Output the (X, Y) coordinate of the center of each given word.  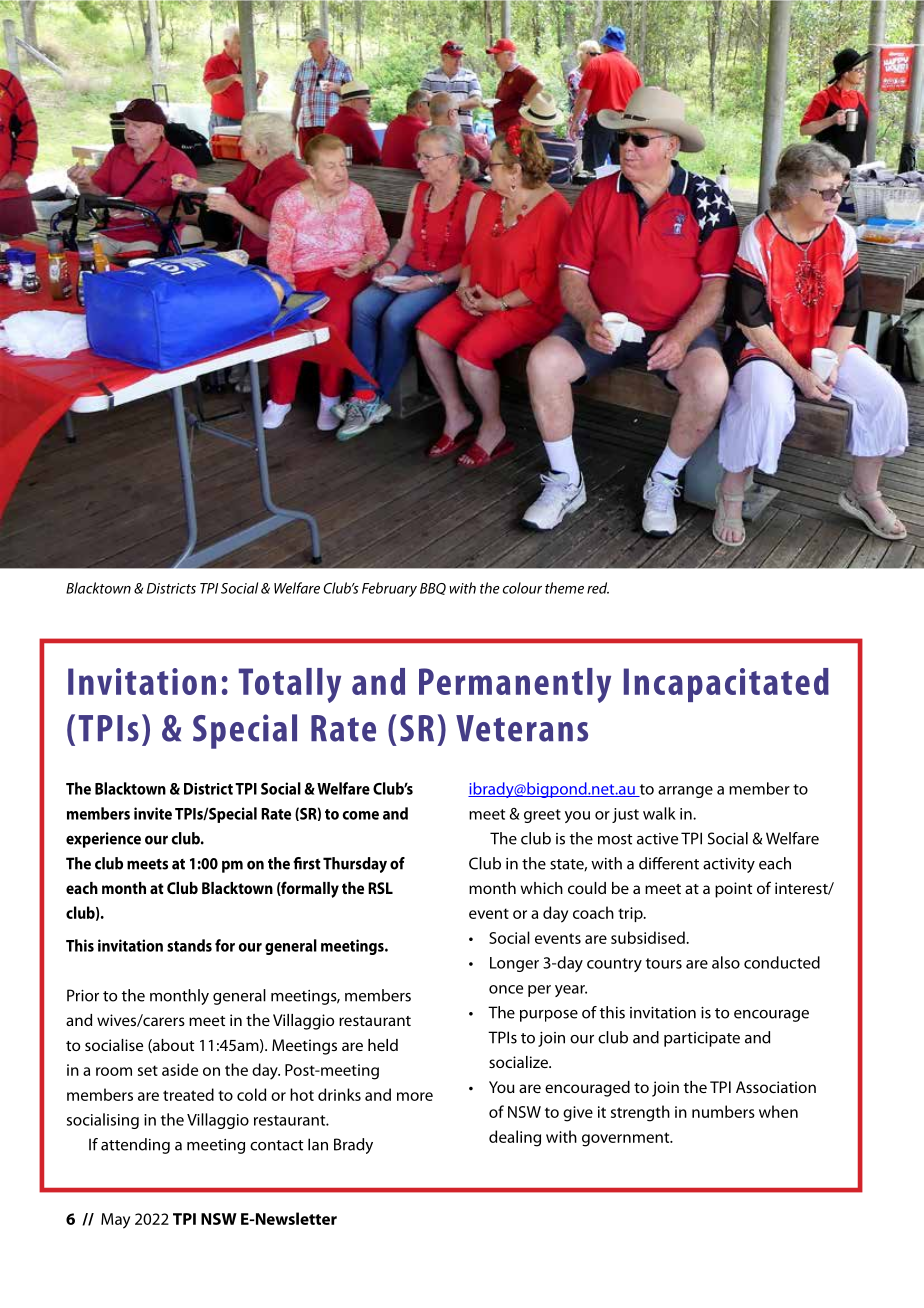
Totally (290, 685)
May (115, 1221)
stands (189, 945)
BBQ (433, 589)
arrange (685, 792)
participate (702, 1039)
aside (180, 1069)
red (598, 588)
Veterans (522, 728)
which (541, 888)
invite (153, 813)
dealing (515, 1138)
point (733, 890)
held (383, 1045)
